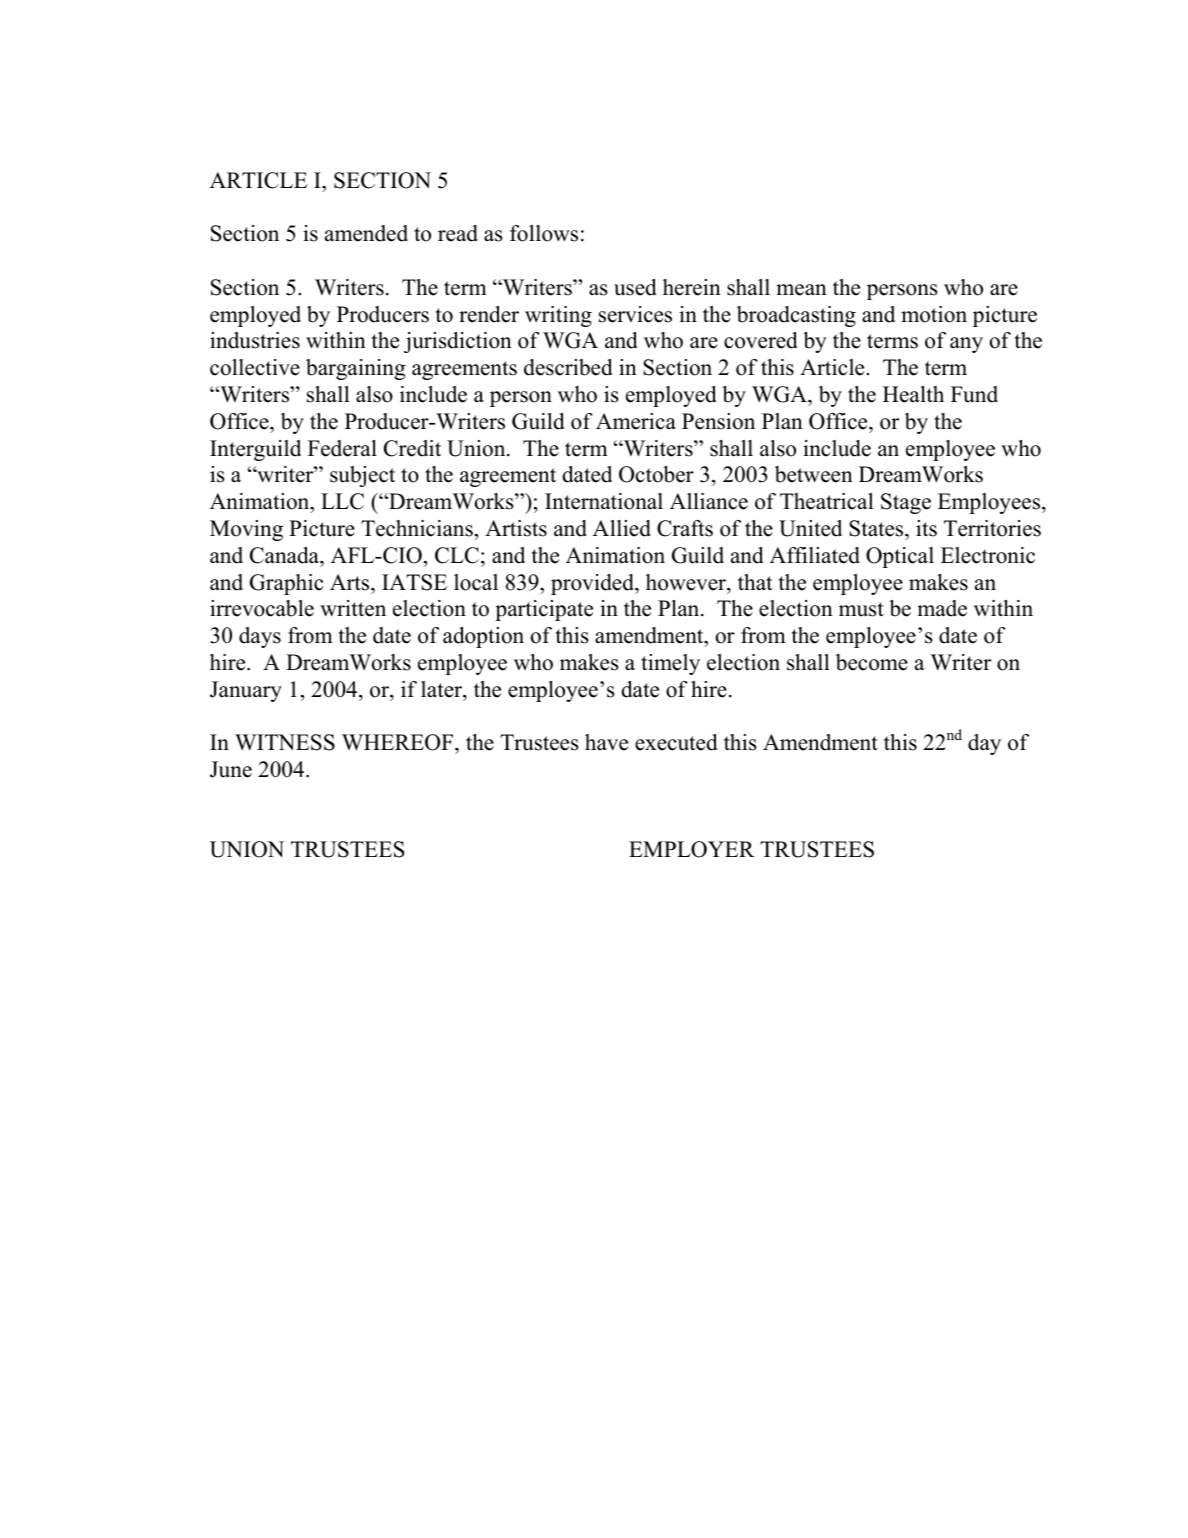  Describe the element at coordinates (801, 290) in the image. I see `mean` at that location.
